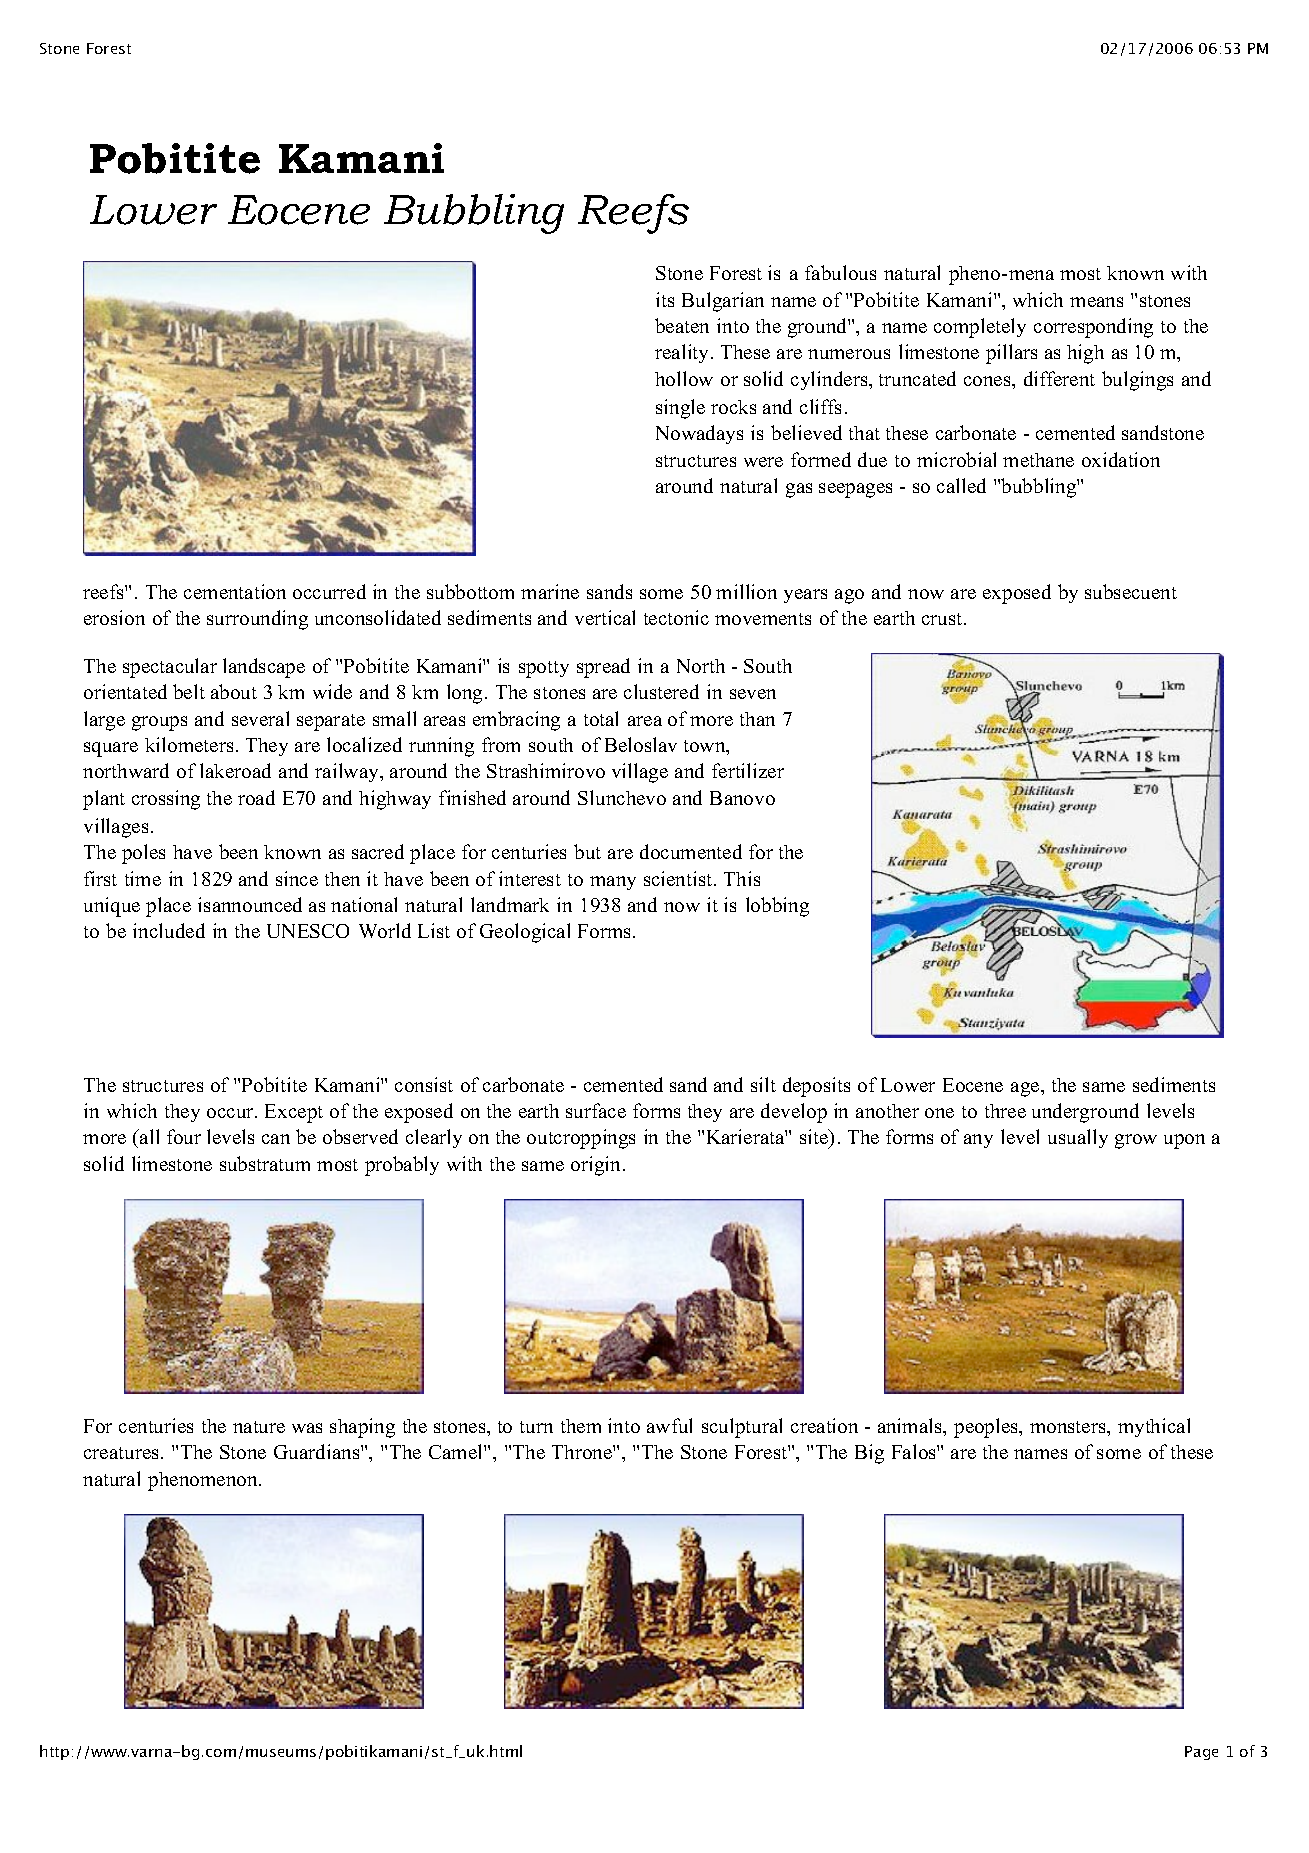 Image resolution: width=1309 pixels, height=1853 pixels. What do you see at coordinates (259, 1427) in the image?
I see `nature` at bounding box center [259, 1427].
